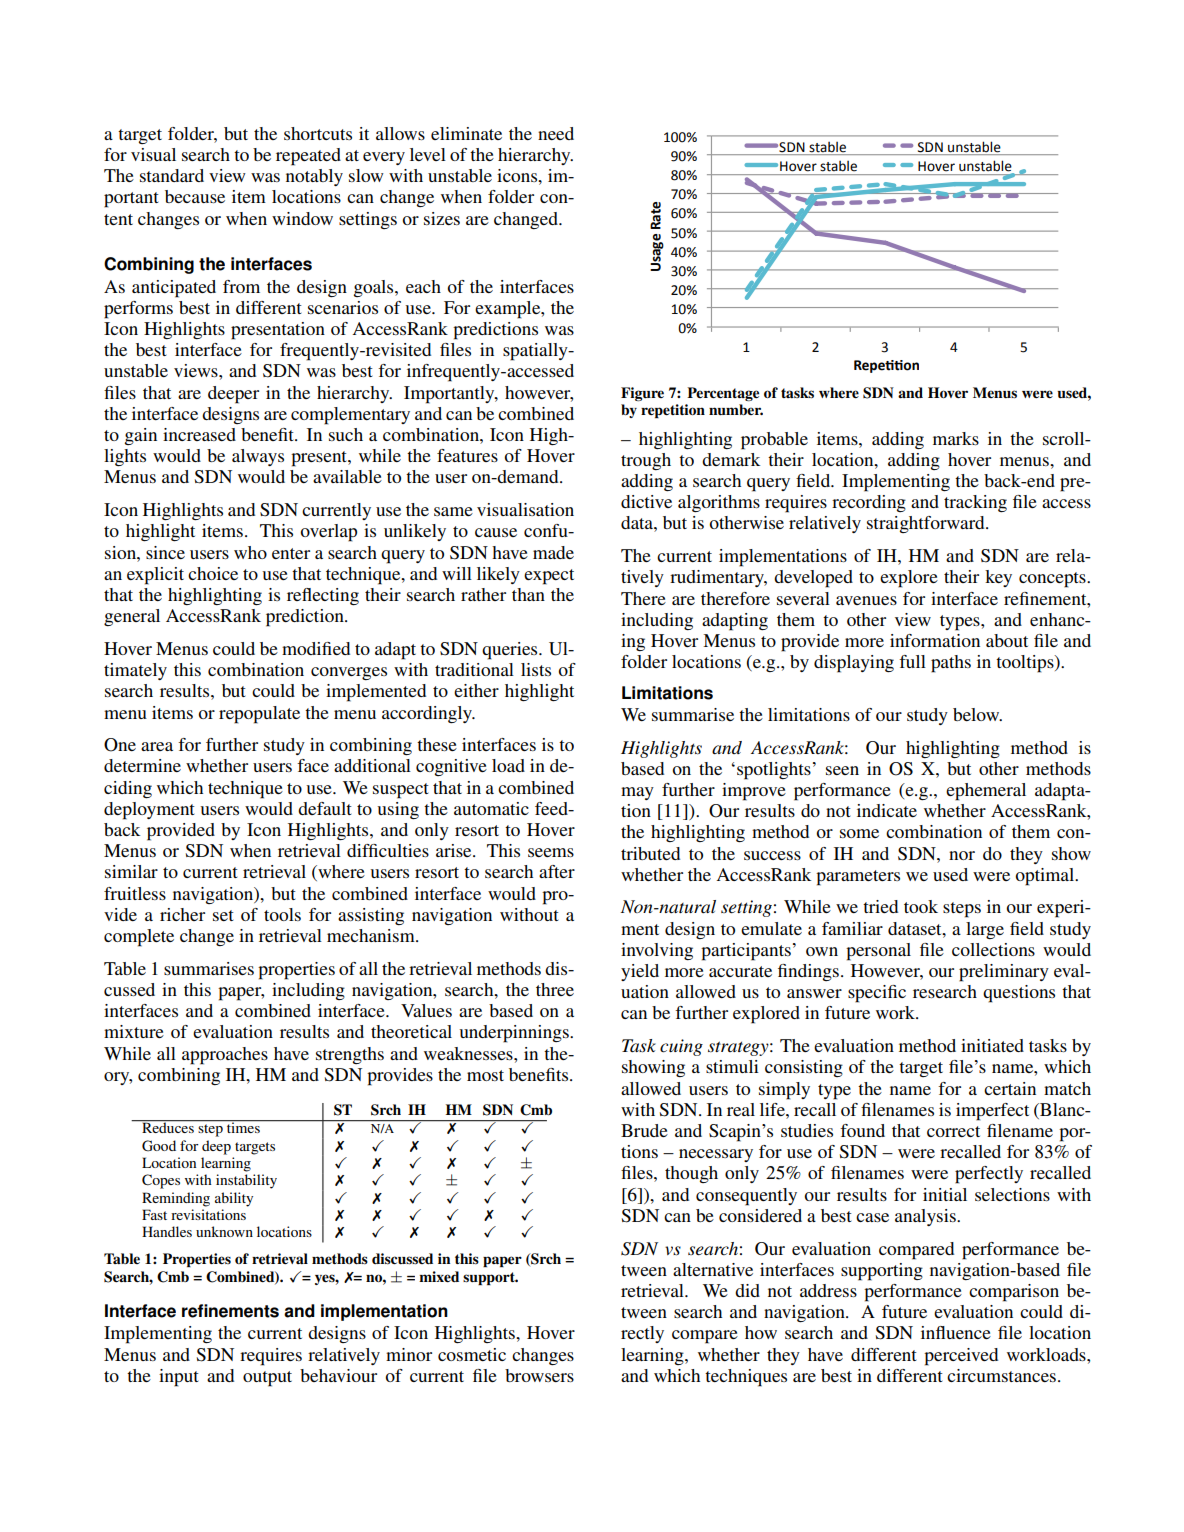 This screenshot has height=1532, width=1184. I want to click on standard, so click(172, 175).
